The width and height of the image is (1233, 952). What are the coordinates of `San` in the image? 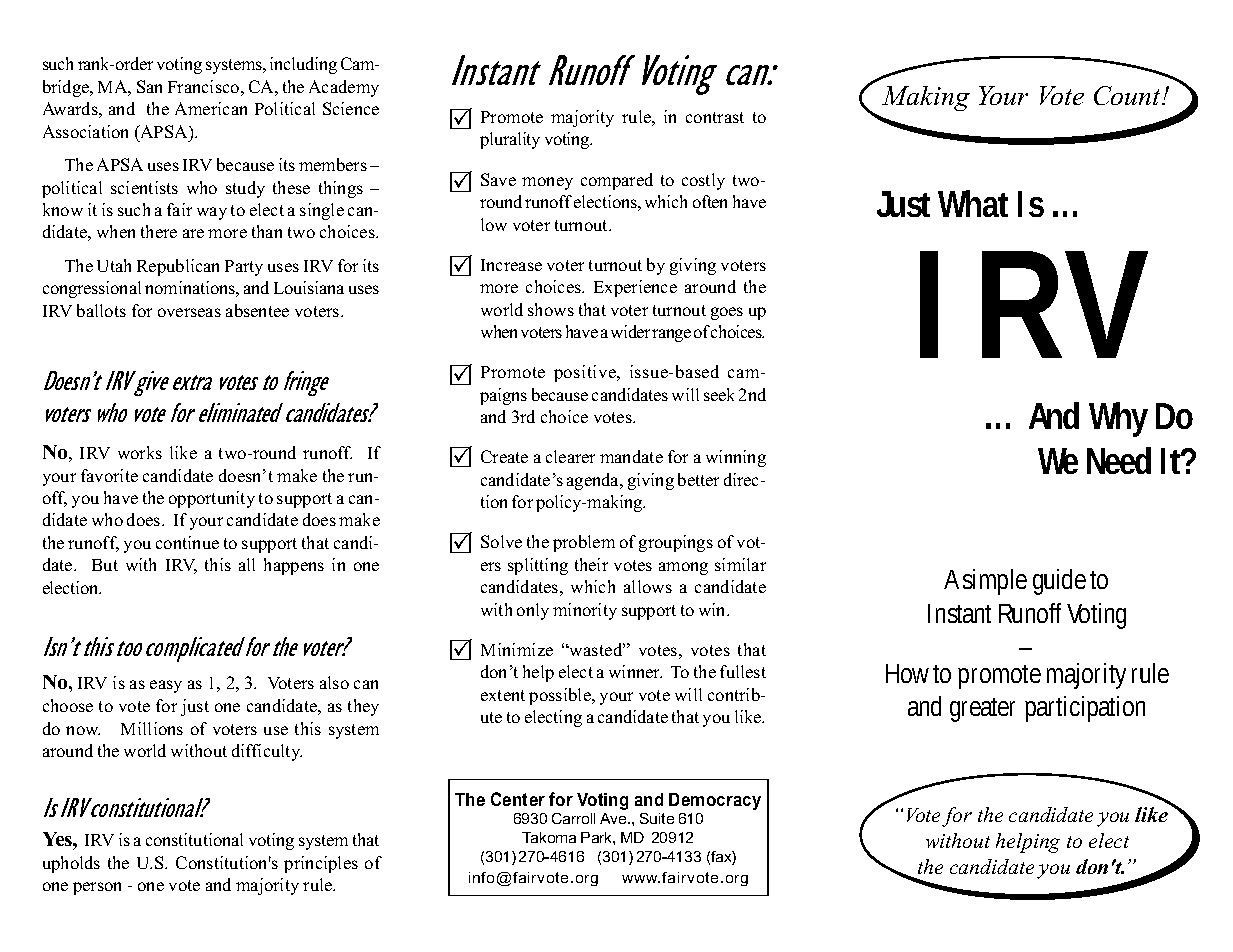 It's located at (149, 86).
